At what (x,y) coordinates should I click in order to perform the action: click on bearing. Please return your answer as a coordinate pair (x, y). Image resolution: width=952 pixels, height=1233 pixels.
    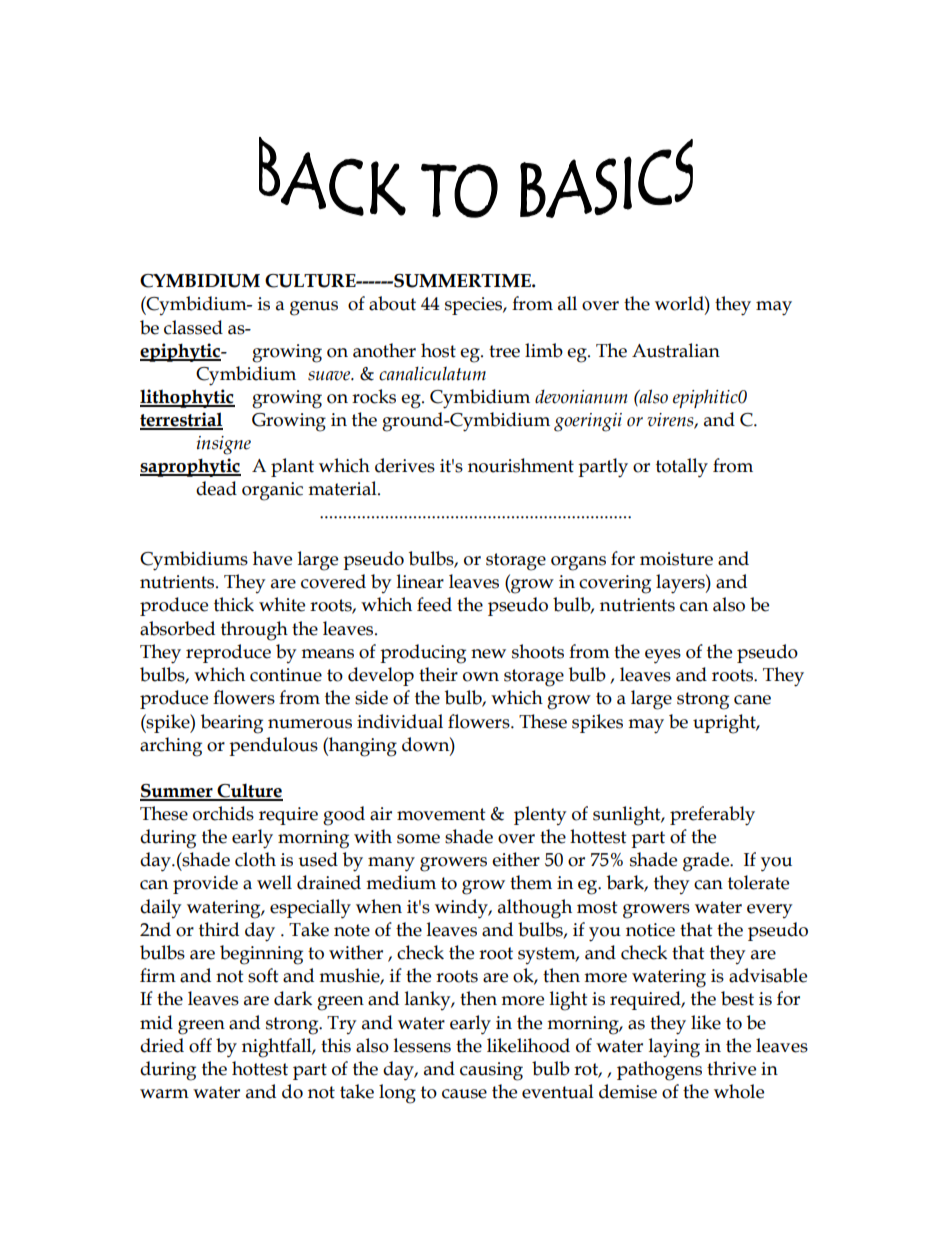
    Looking at the image, I should click on (232, 724).
